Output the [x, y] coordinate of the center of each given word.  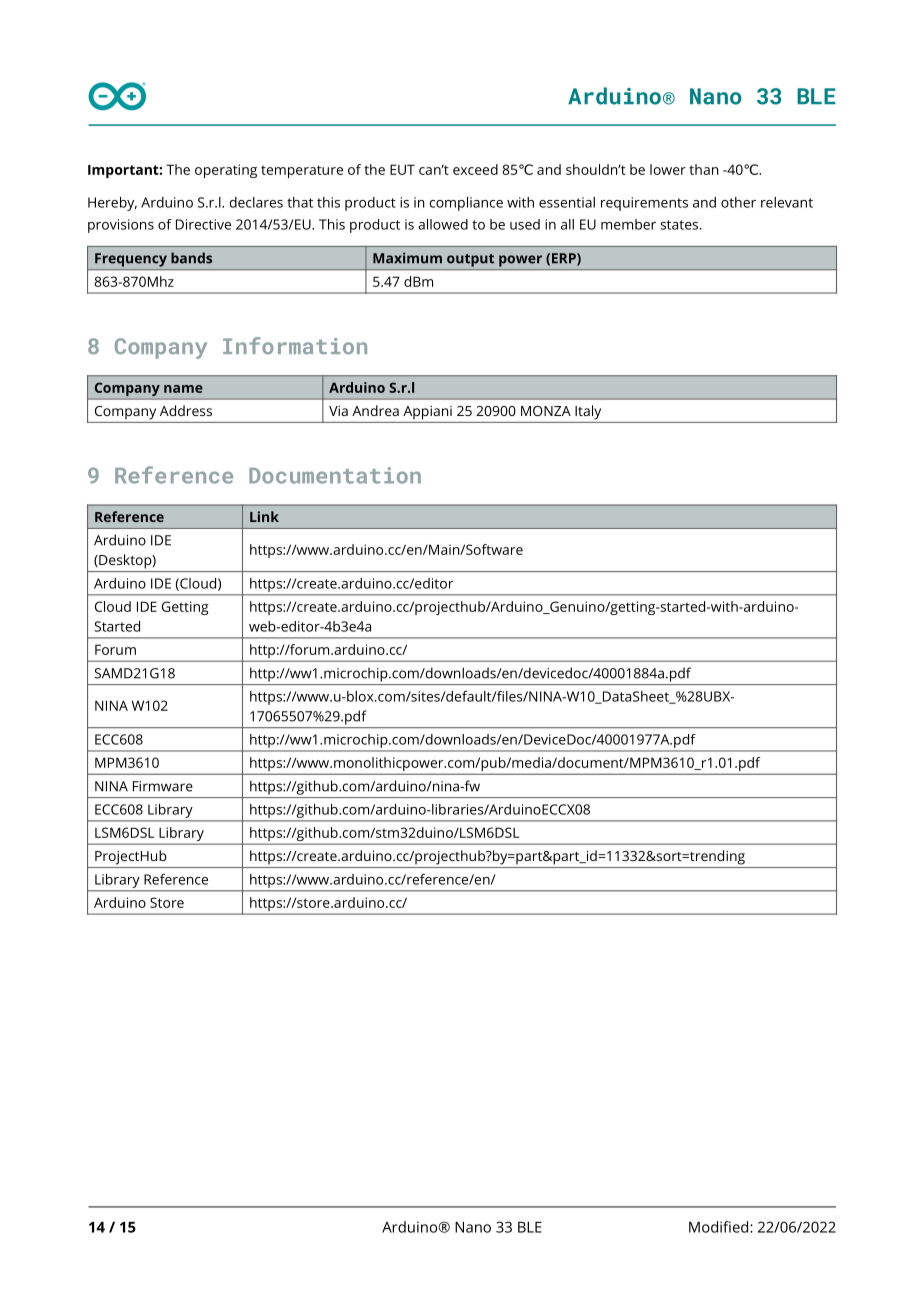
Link [264, 516]
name [183, 389]
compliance [466, 204]
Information [295, 345]
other [738, 202]
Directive [203, 224]
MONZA [546, 411]
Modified [720, 1227]
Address [186, 410]
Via [338, 411]
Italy [588, 412]
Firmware [163, 786]
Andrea [375, 410]
